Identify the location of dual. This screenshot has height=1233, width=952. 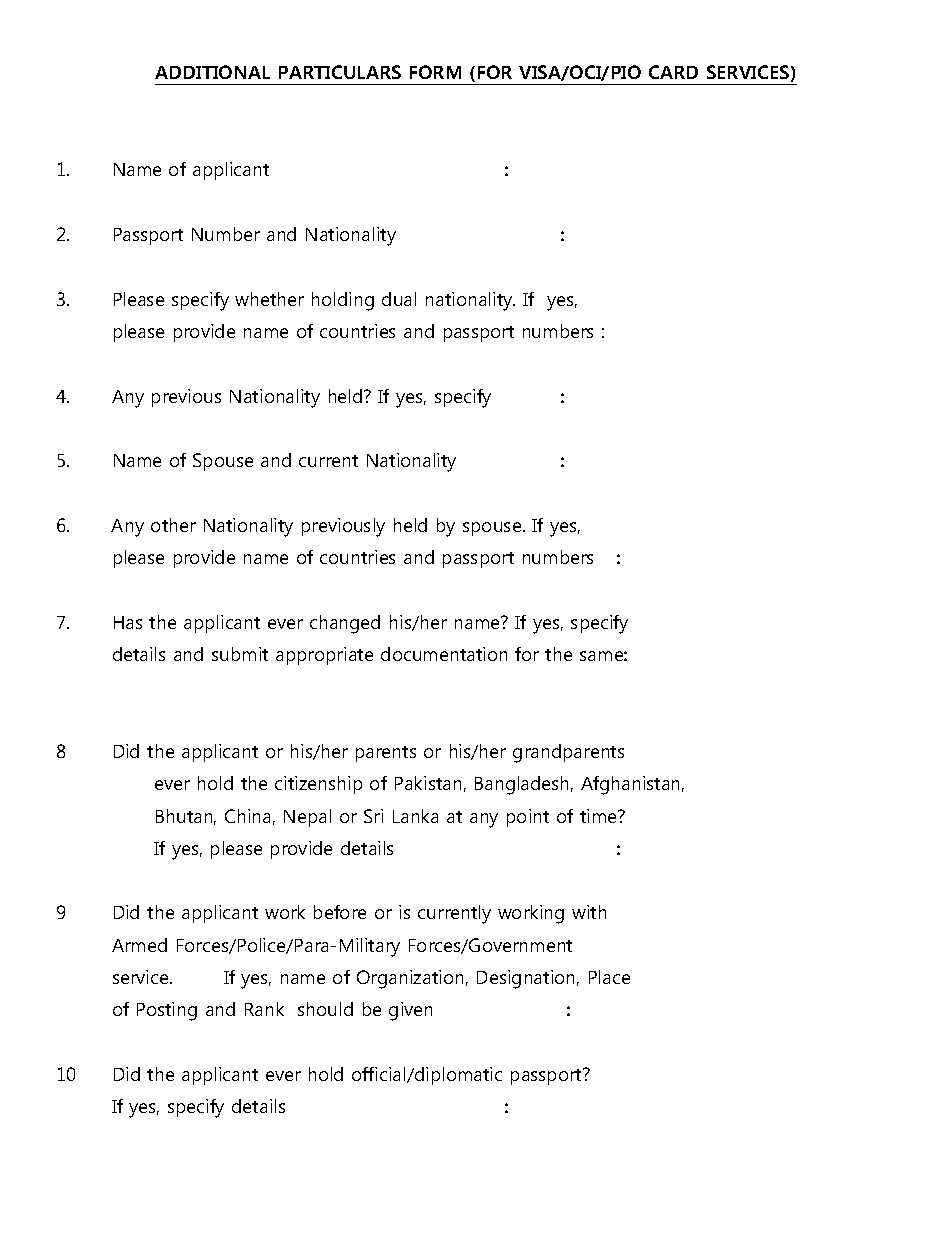
(399, 299).
